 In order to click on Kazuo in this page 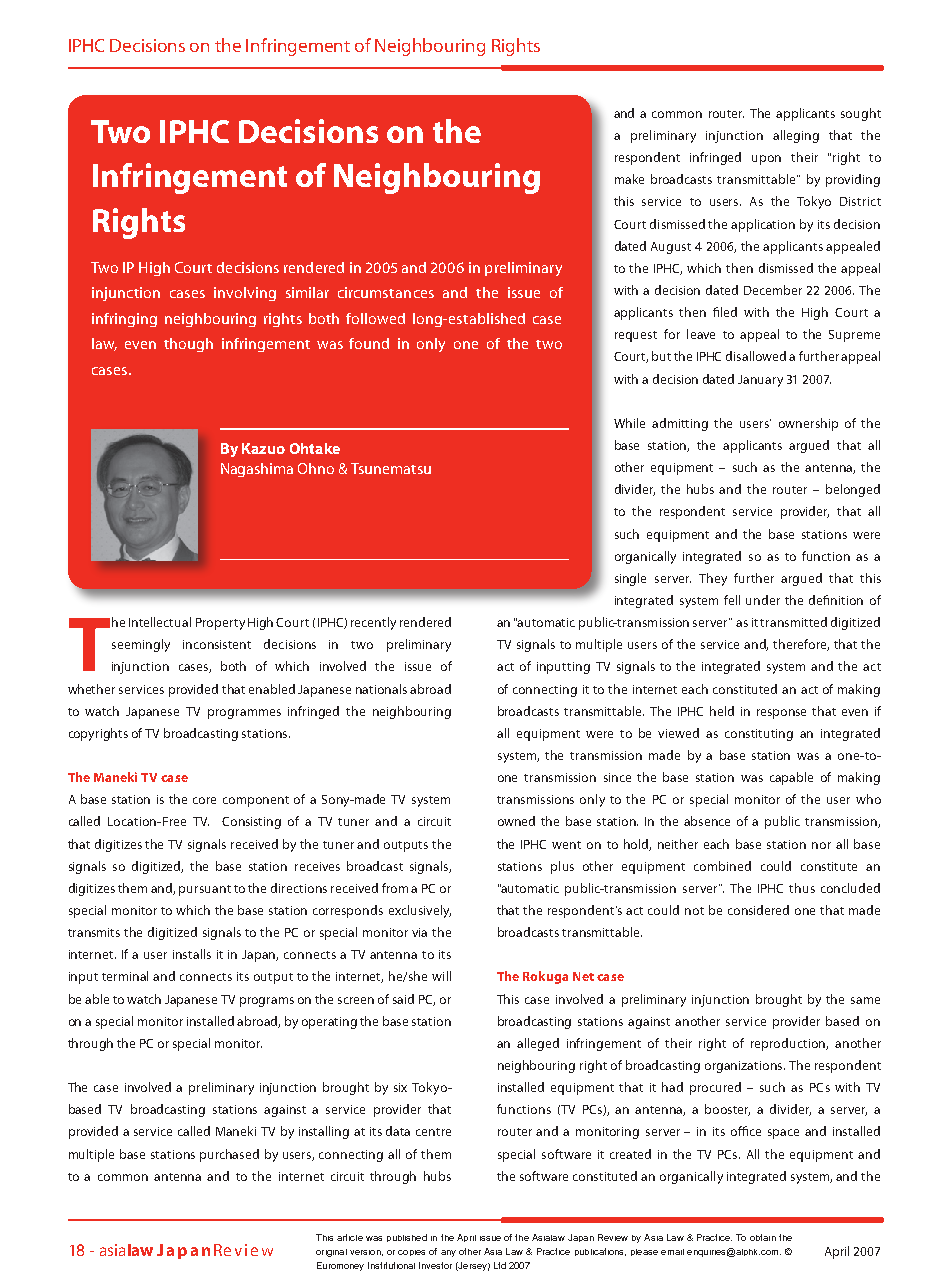, I will do `click(263, 448)`.
